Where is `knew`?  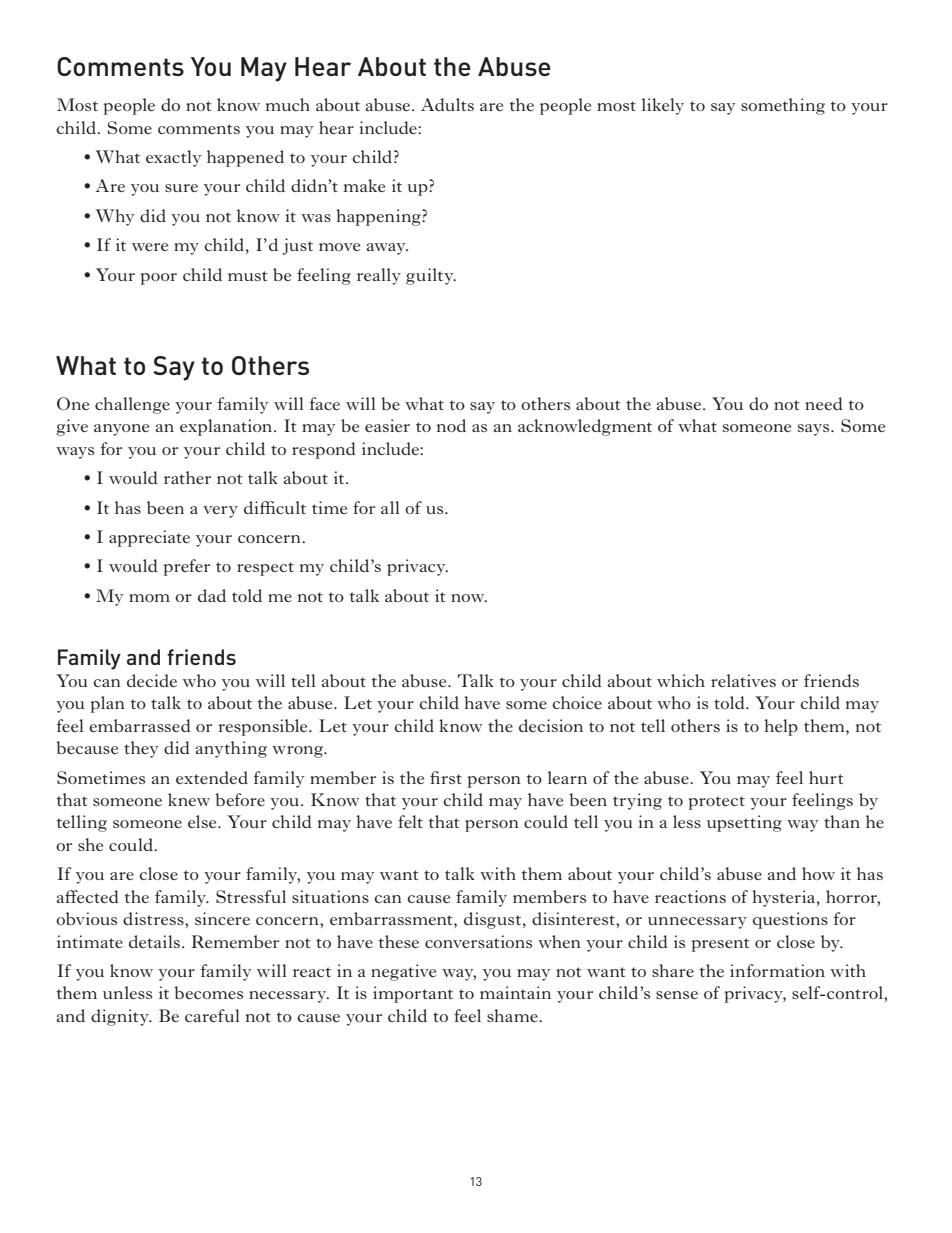
knew is located at coordinates (189, 799).
